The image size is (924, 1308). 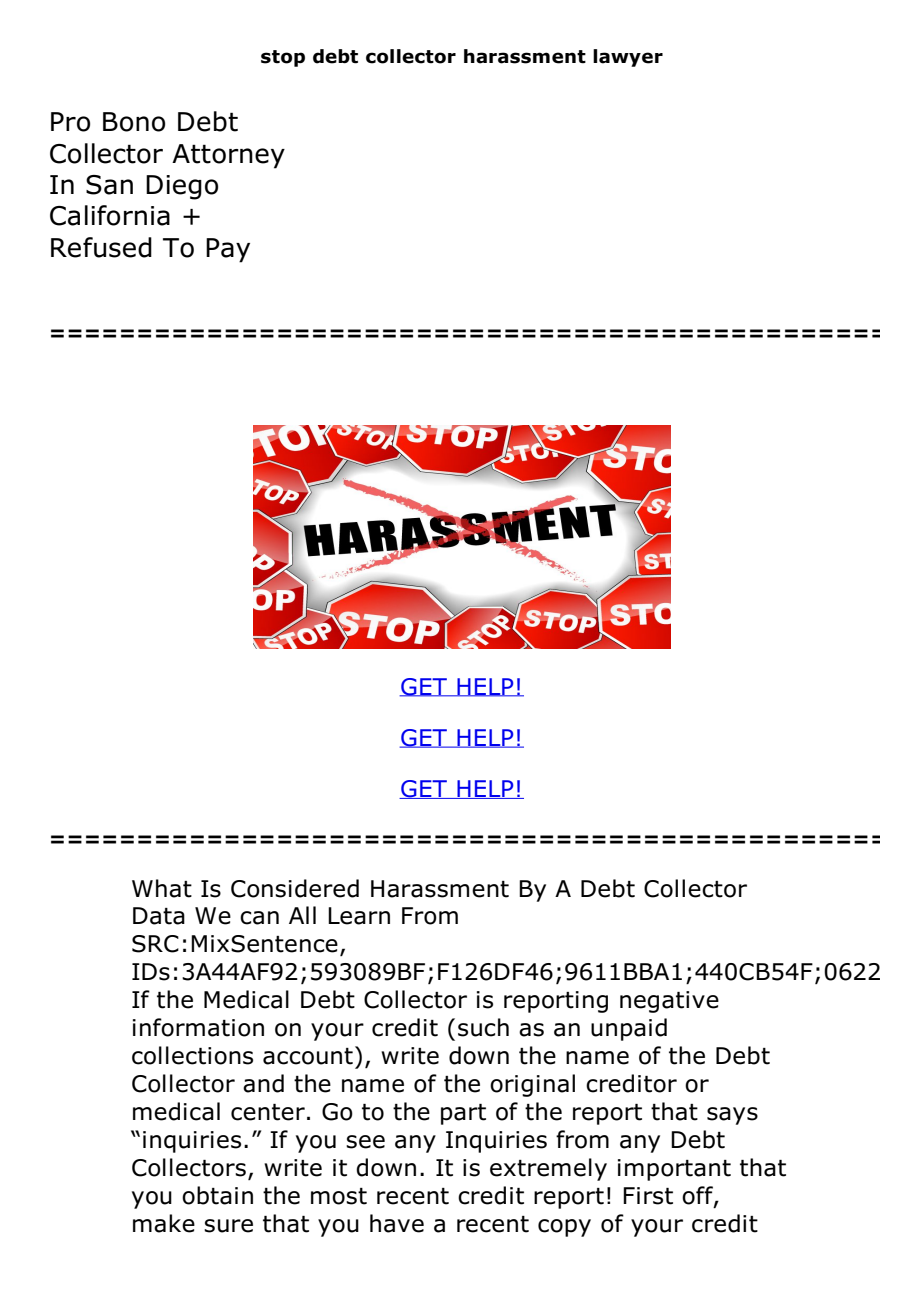 I want to click on Attorney, so click(x=228, y=156).
